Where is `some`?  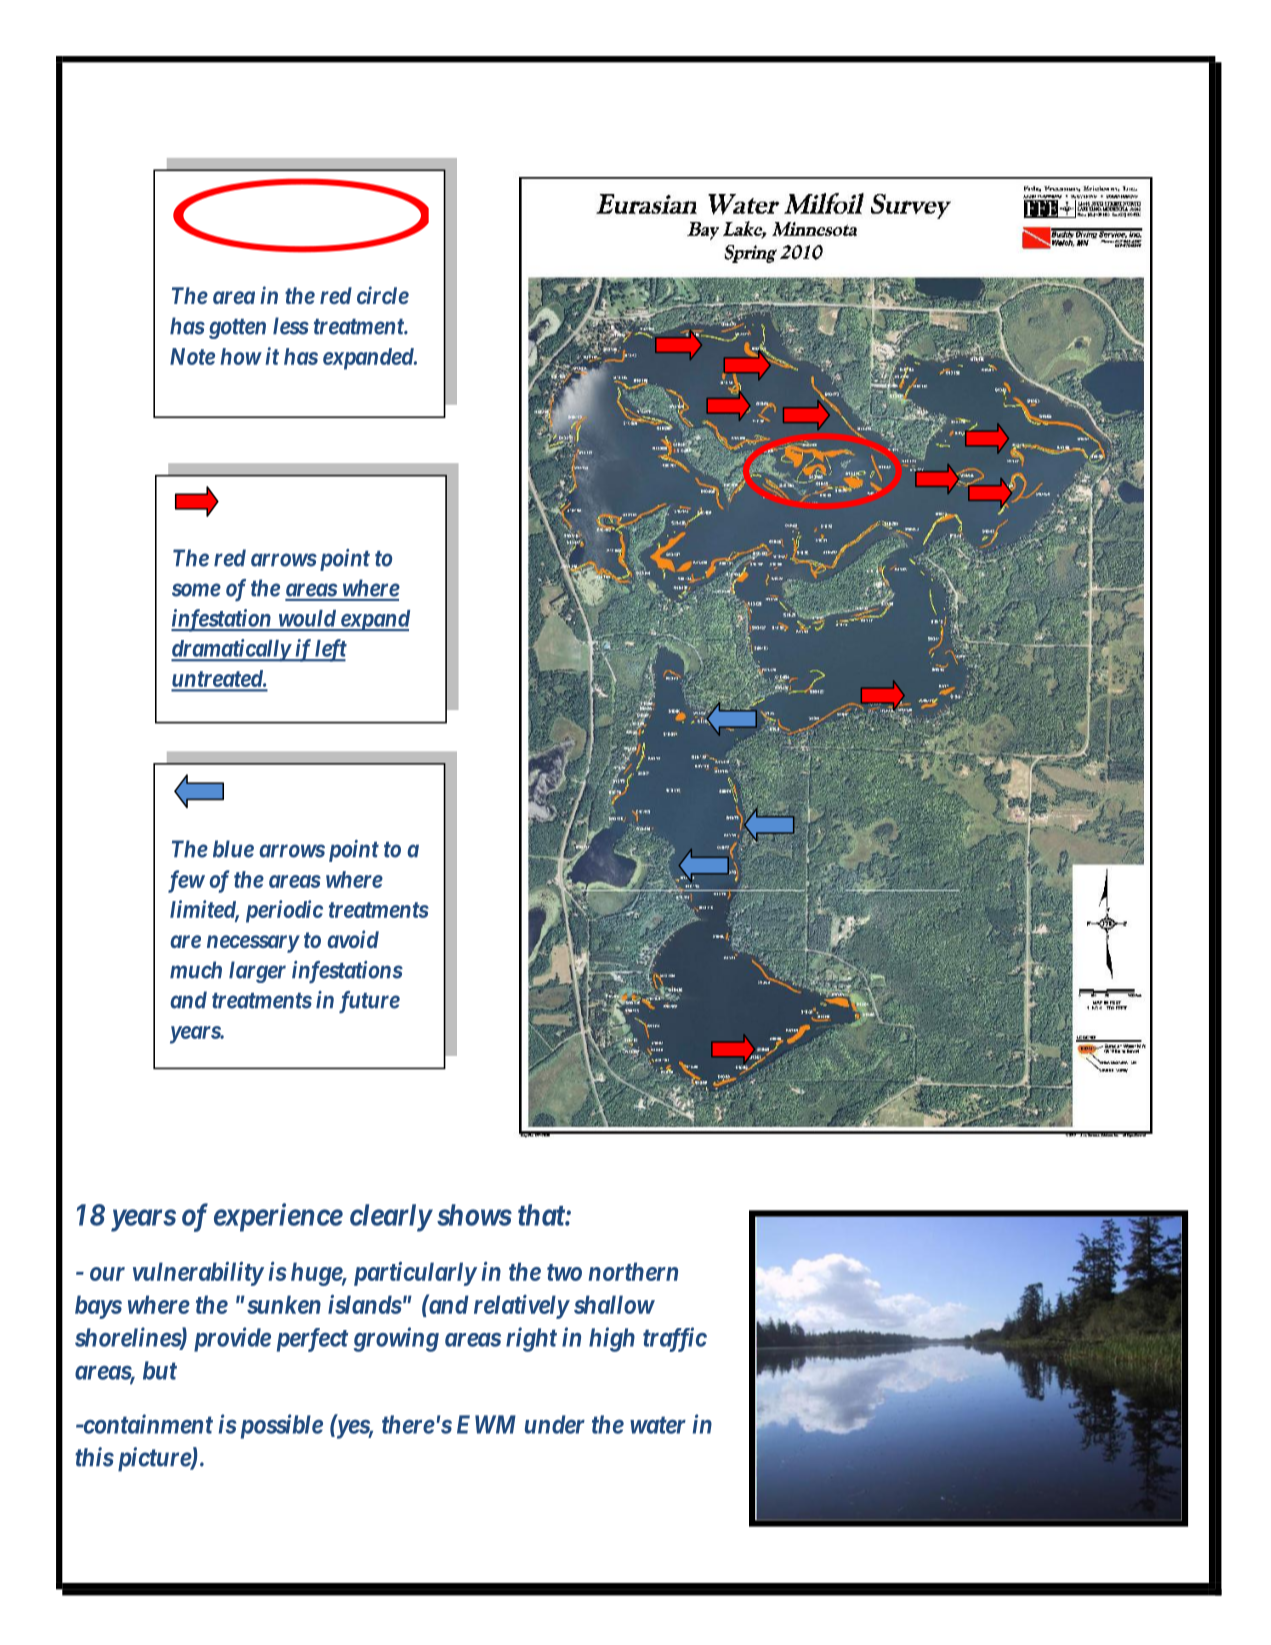
some is located at coordinates (196, 590).
